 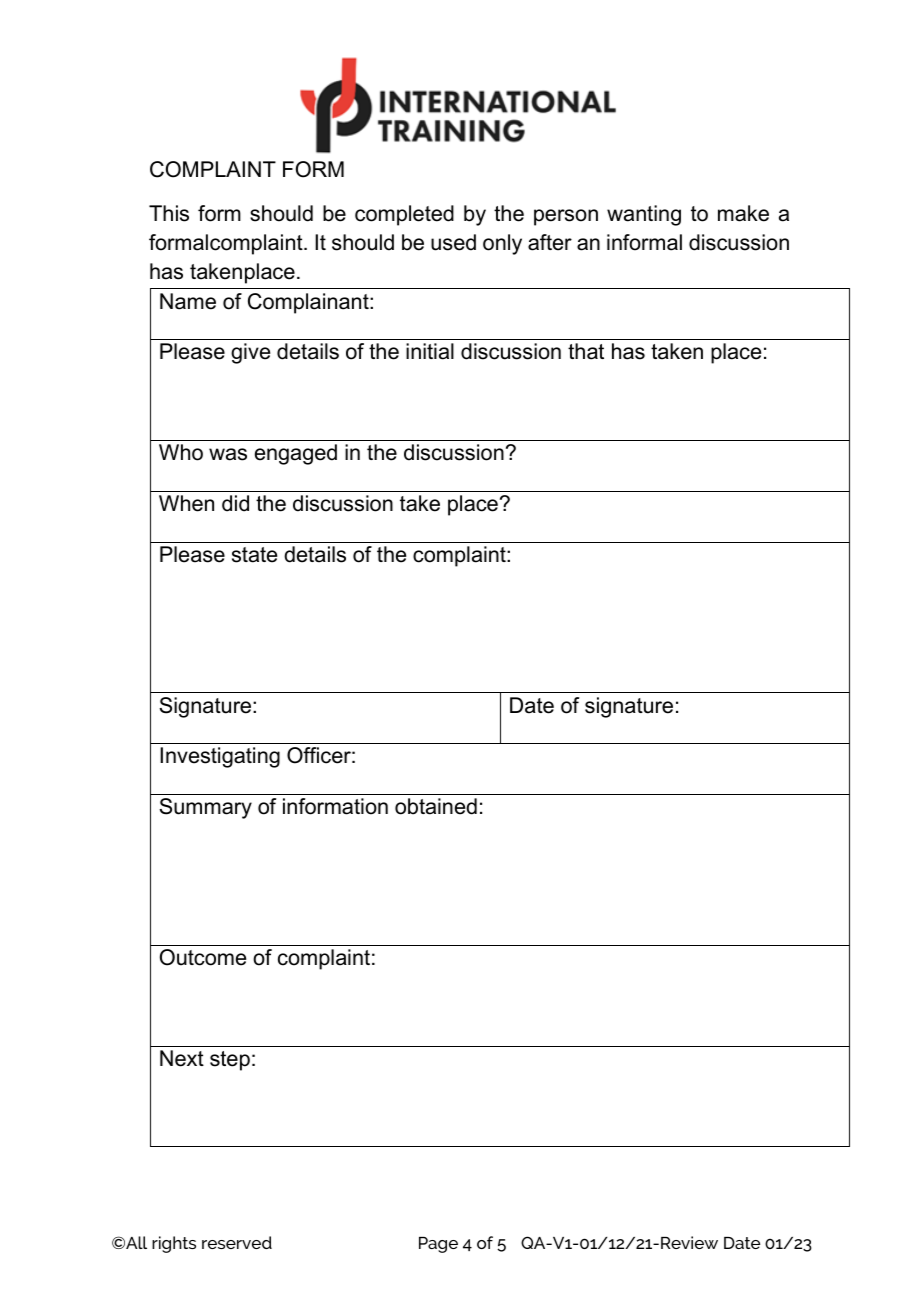 I want to click on This, so click(x=169, y=213).
